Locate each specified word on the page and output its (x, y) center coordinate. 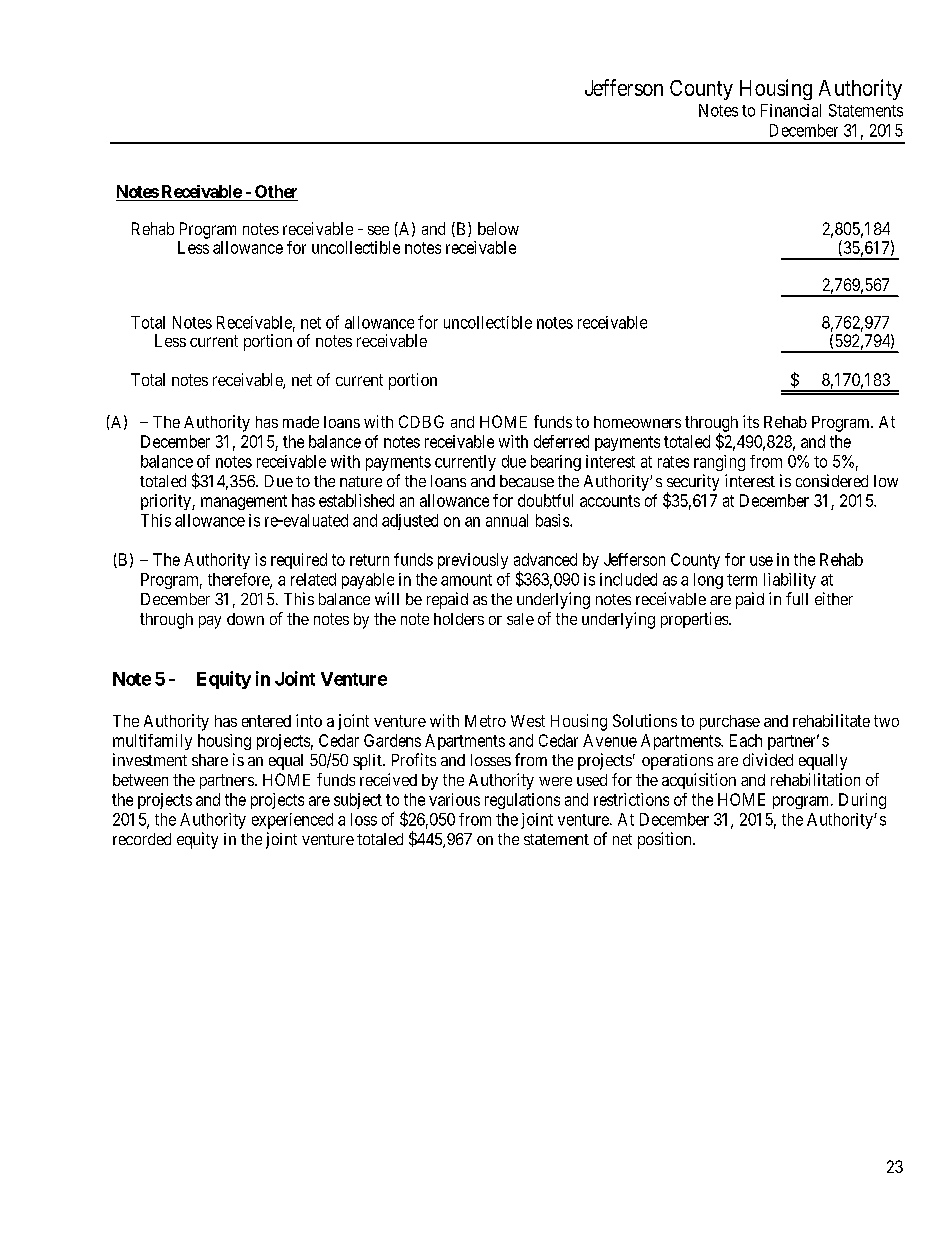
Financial (791, 110)
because (527, 481)
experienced (292, 821)
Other (276, 191)
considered (832, 480)
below (498, 228)
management (244, 502)
